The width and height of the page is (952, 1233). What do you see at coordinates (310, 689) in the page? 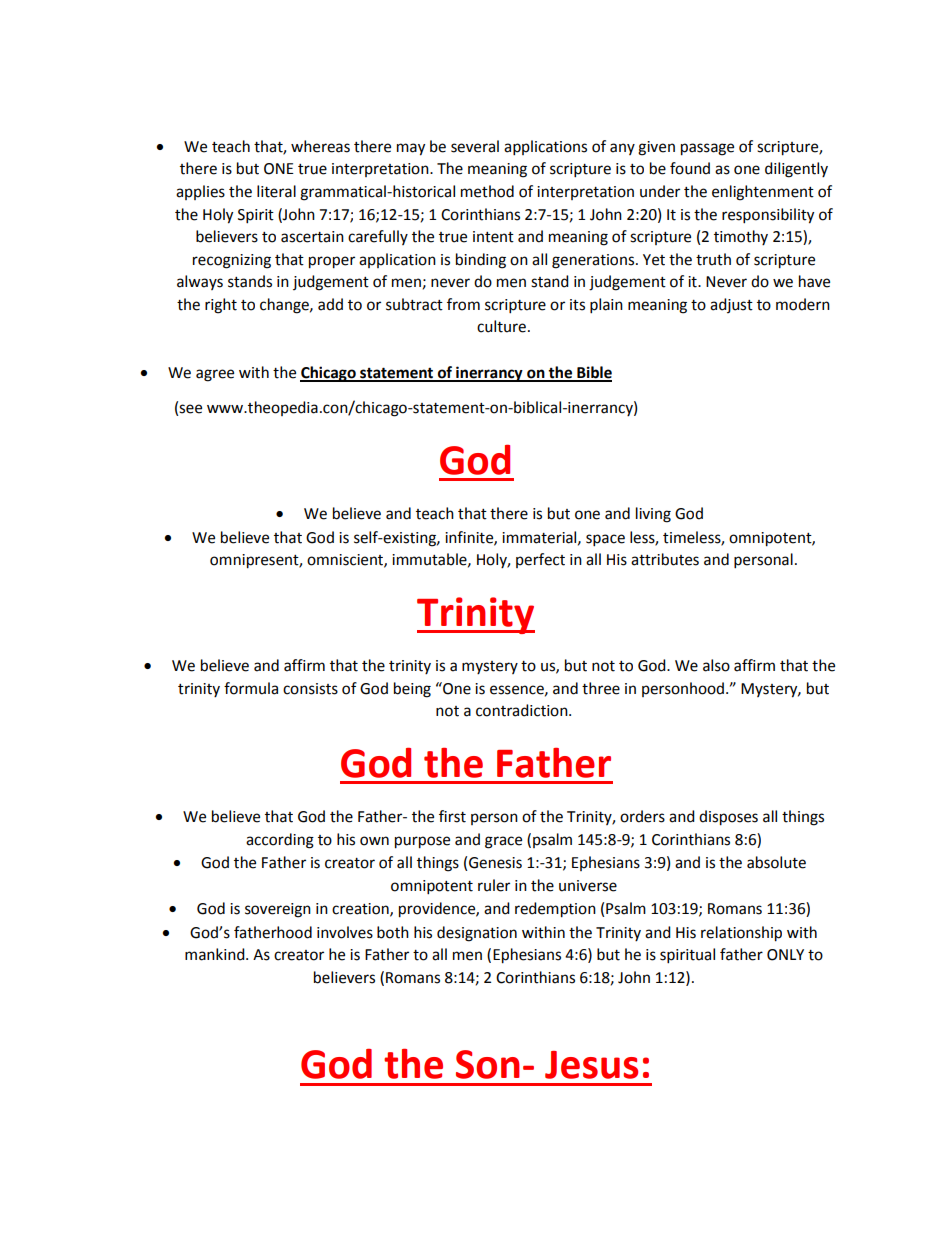
I see `consists` at bounding box center [310, 689].
